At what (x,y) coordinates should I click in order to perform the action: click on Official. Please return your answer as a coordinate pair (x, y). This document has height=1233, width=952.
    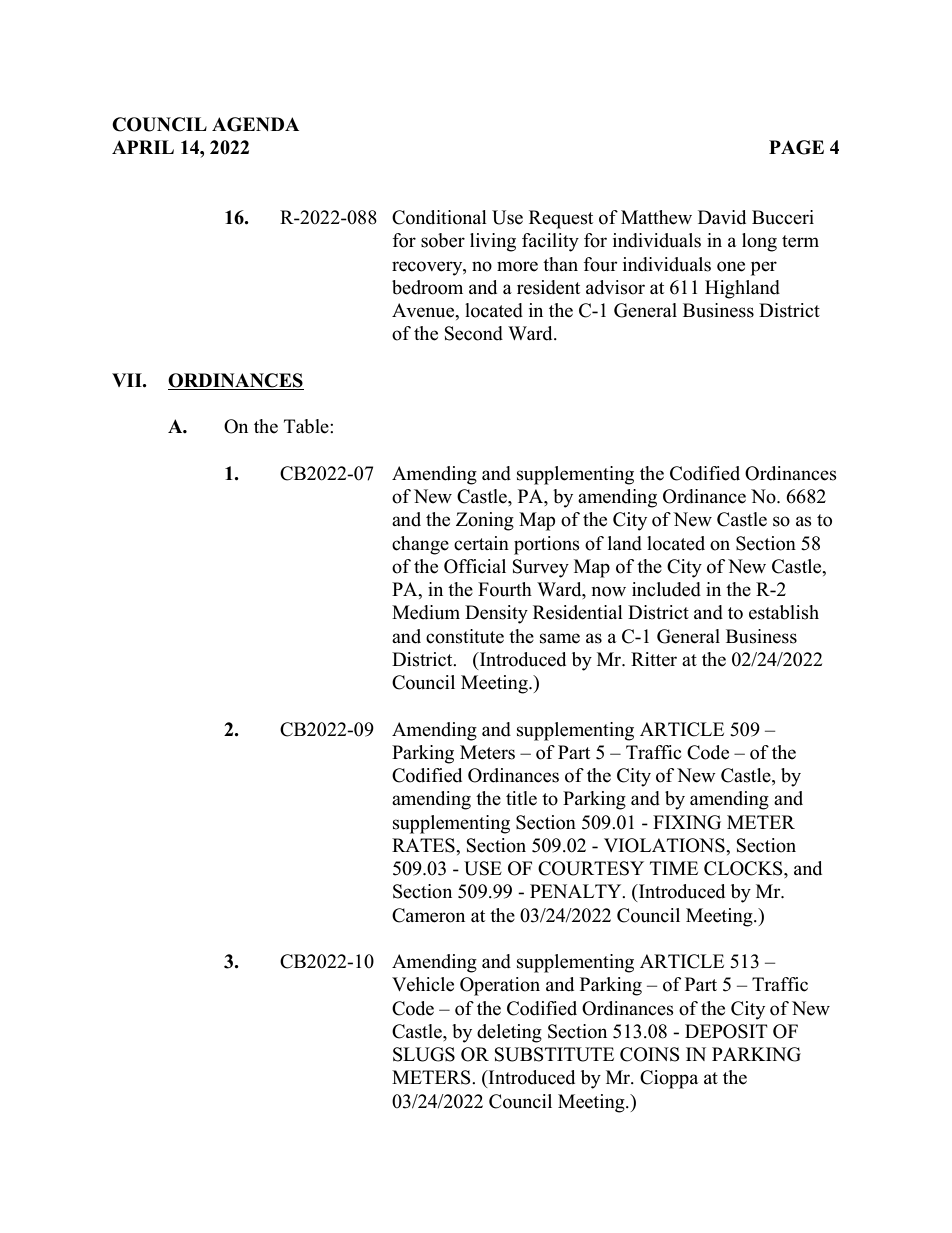
    Looking at the image, I should click on (475, 566).
